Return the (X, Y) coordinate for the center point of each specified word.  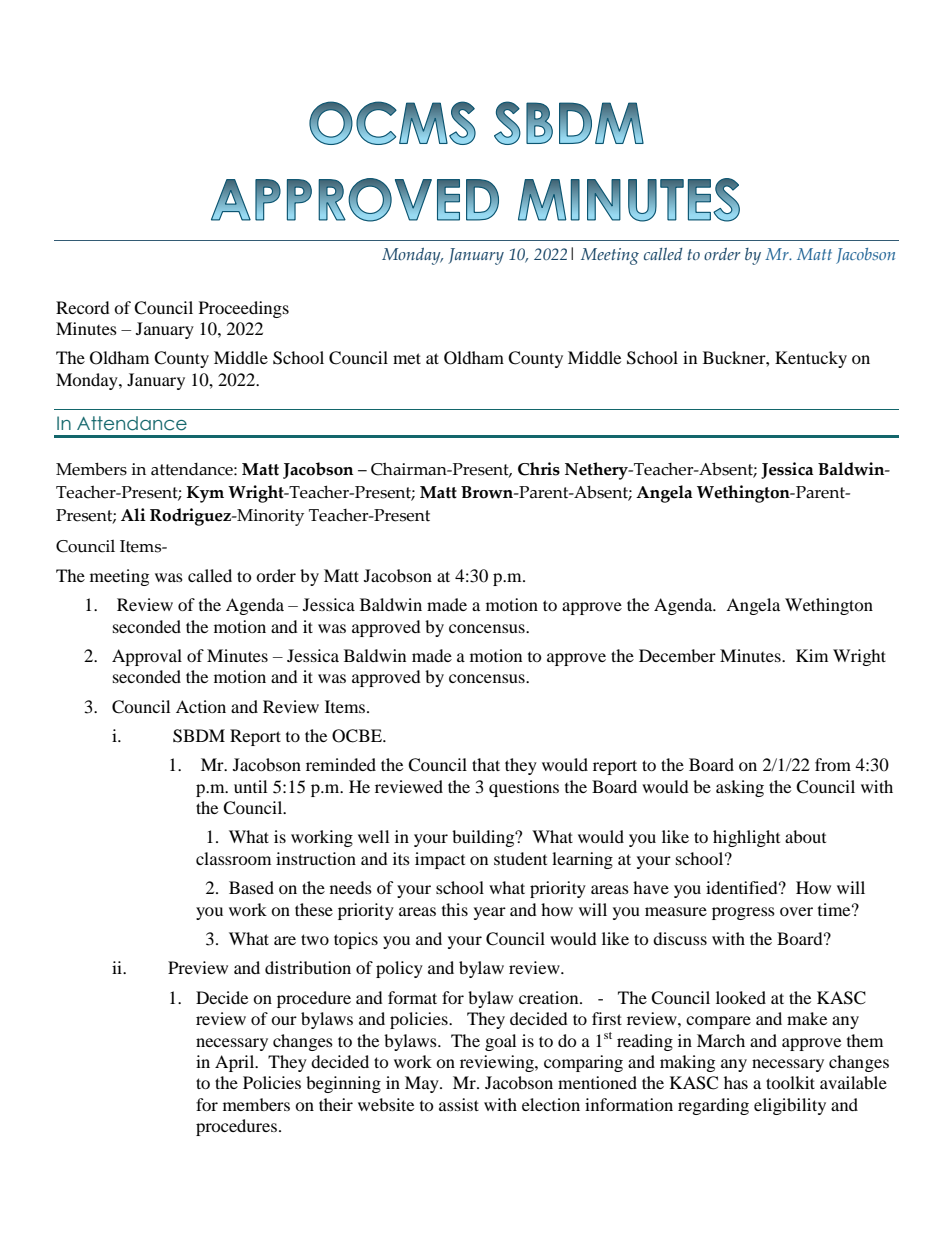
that (486, 764)
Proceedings (244, 309)
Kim (812, 655)
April (236, 1063)
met (407, 358)
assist (459, 1104)
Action (201, 706)
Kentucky (811, 359)
